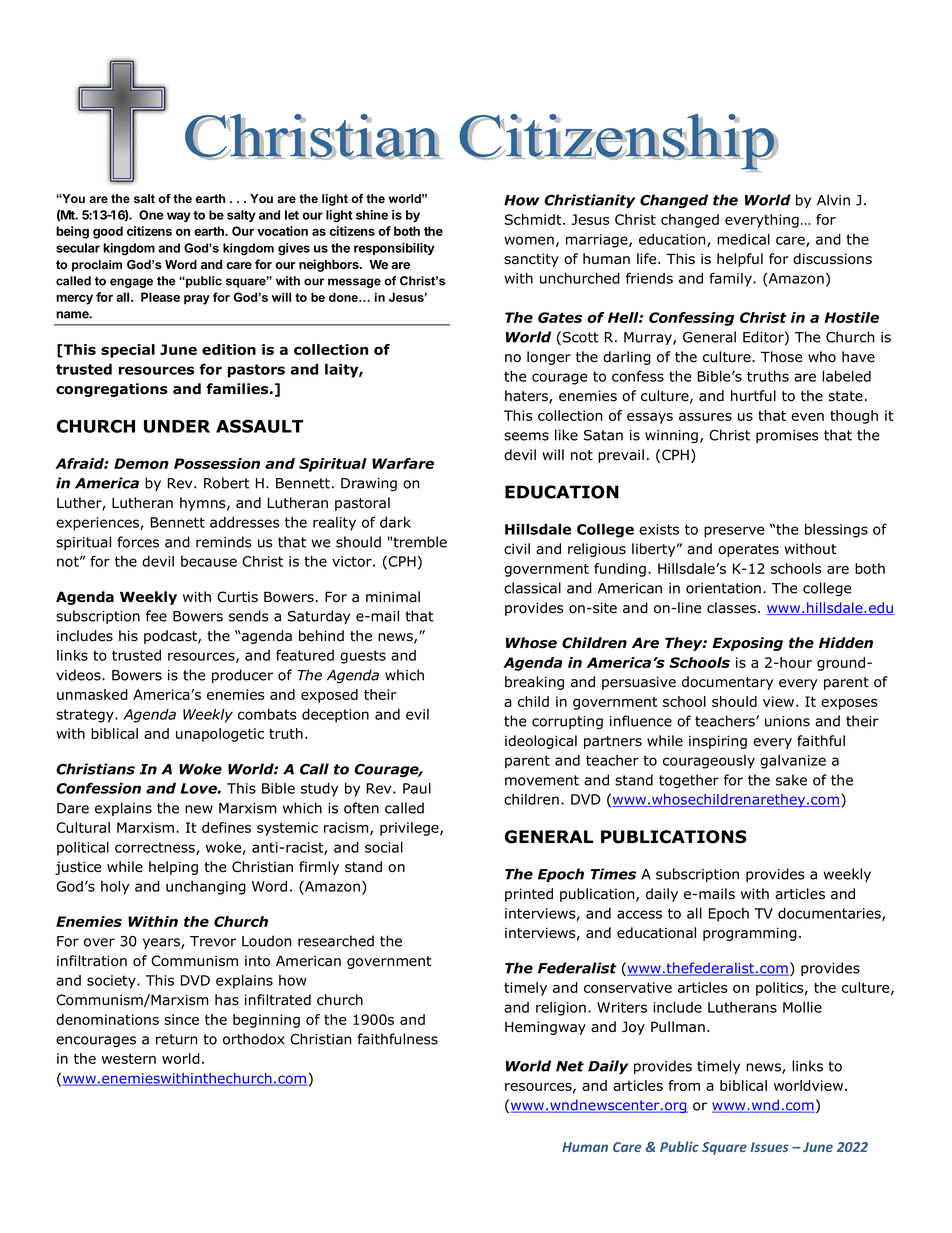 The width and height of the screenshot is (952, 1233). What do you see at coordinates (529, 240) in the screenshot?
I see `women` at bounding box center [529, 240].
